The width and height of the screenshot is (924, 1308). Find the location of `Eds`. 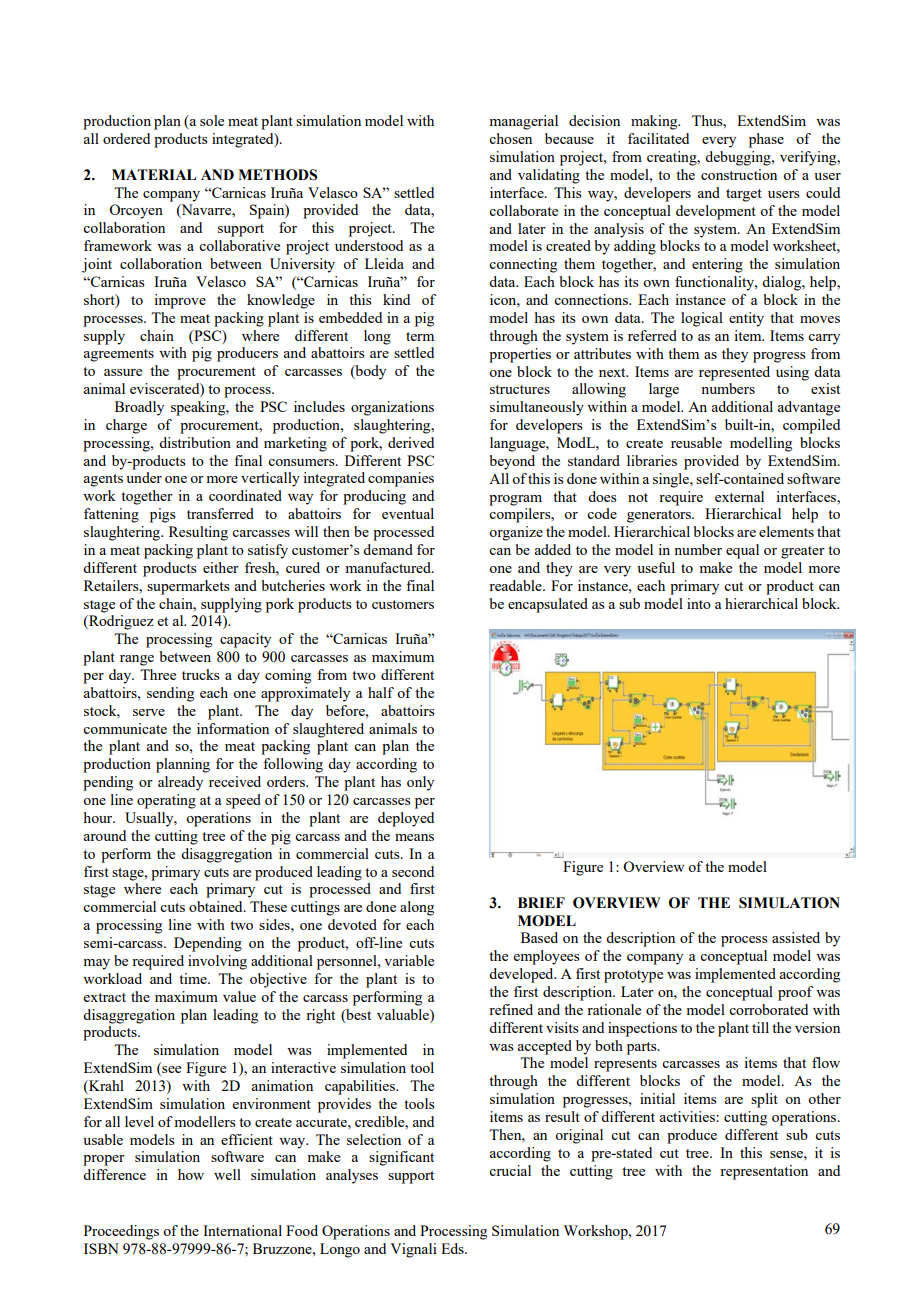

Eds is located at coordinates (453, 1248).
